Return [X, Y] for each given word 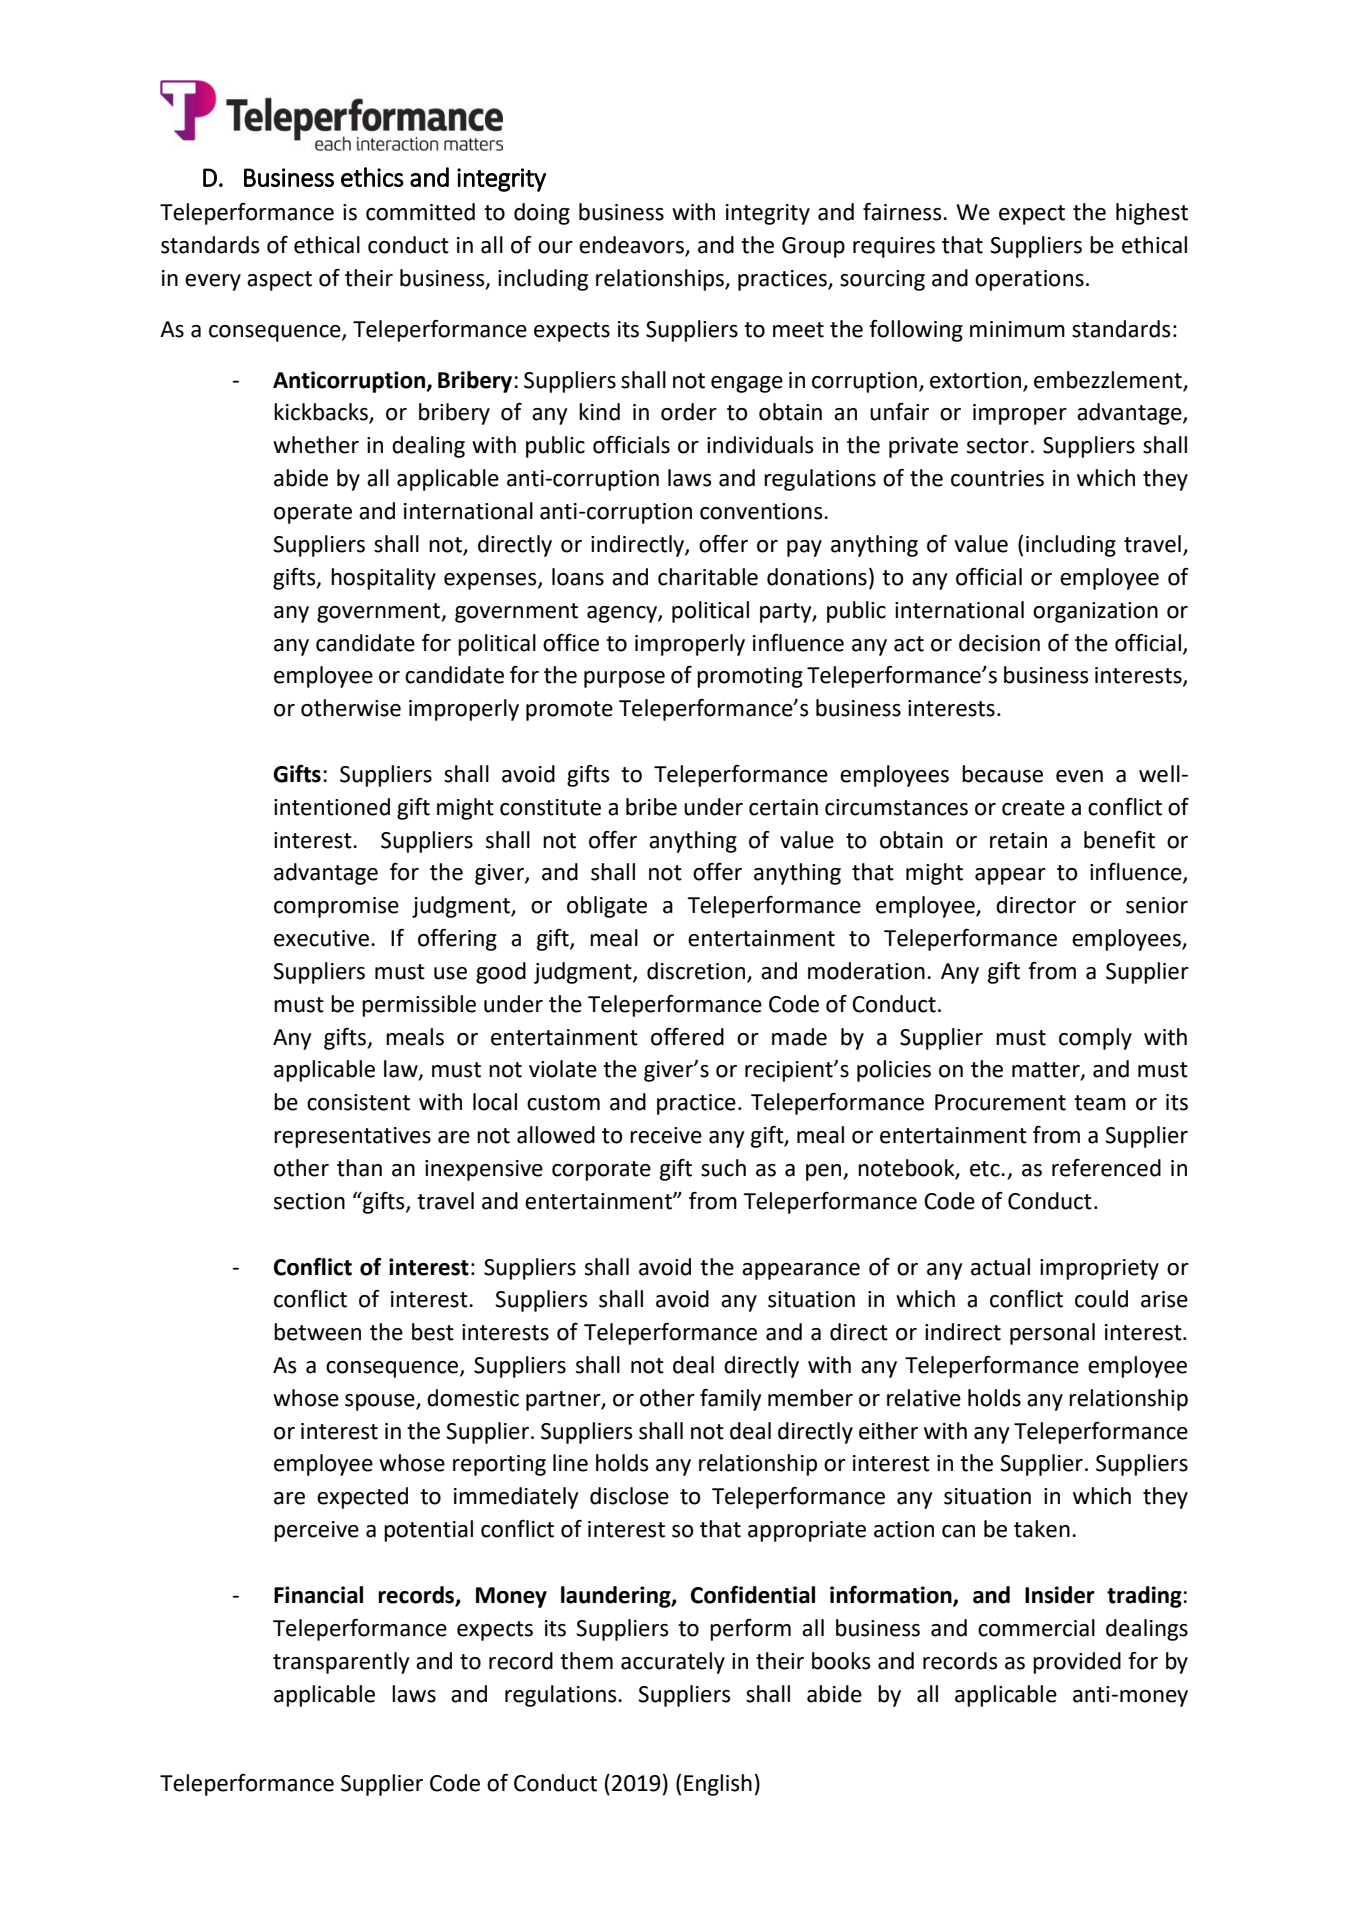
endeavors [632, 246]
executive [323, 938]
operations [1029, 280]
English [718, 1785]
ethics [372, 177]
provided [1077, 1663]
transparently [341, 1663]
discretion [697, 972]
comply [1095, 1039]
